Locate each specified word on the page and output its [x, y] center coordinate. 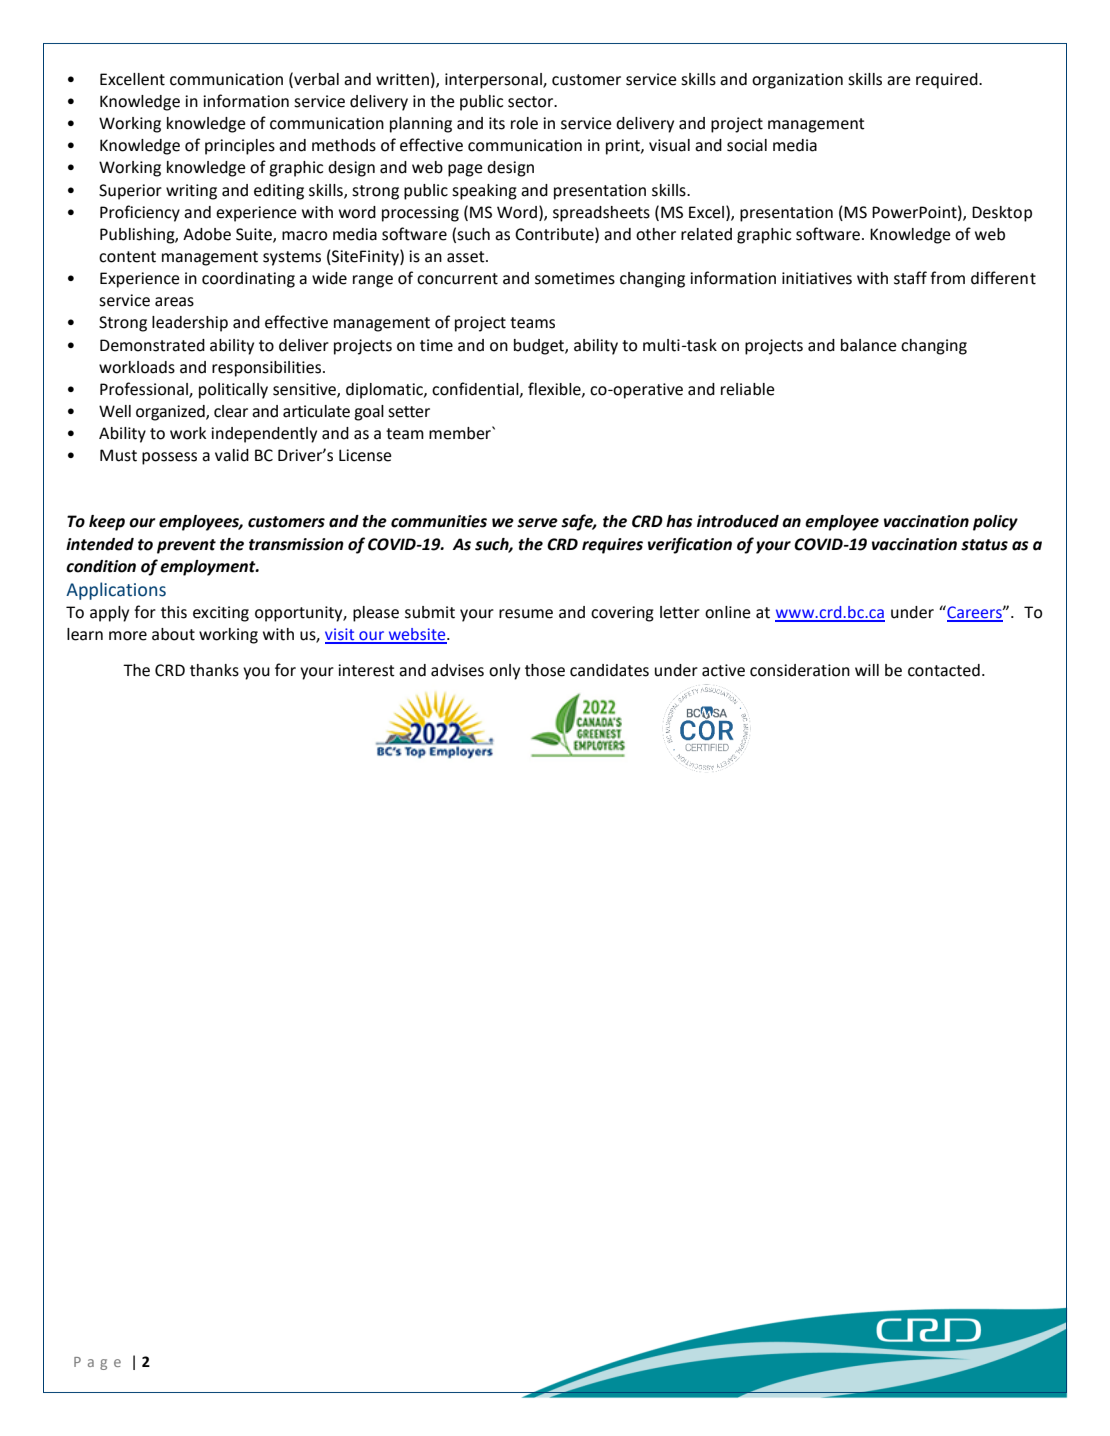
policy [995, 523]
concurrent [457, 279]
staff [910, 278]
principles [240, 147]
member [461, 433]
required [948, 81]
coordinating [248, 280]
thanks [214, 670]
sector [532, 102]
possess [169, 458]
